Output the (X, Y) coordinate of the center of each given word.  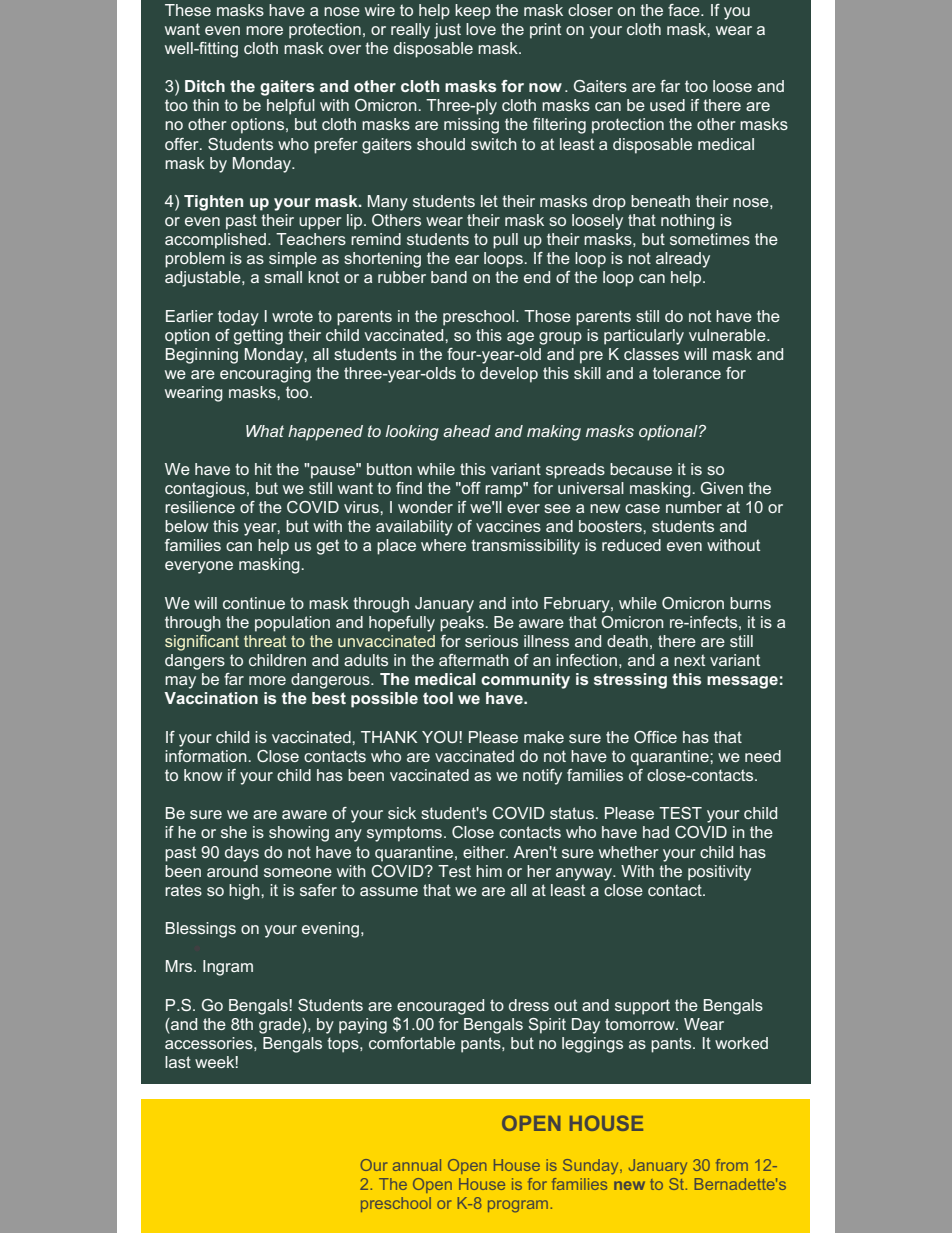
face (685, 10)
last (178, 1062)
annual (417, 1165)
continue (254, 603)
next (689, 660)
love (481, 29)
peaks (463, 624)
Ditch (205, 86)
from (732, 1165)
